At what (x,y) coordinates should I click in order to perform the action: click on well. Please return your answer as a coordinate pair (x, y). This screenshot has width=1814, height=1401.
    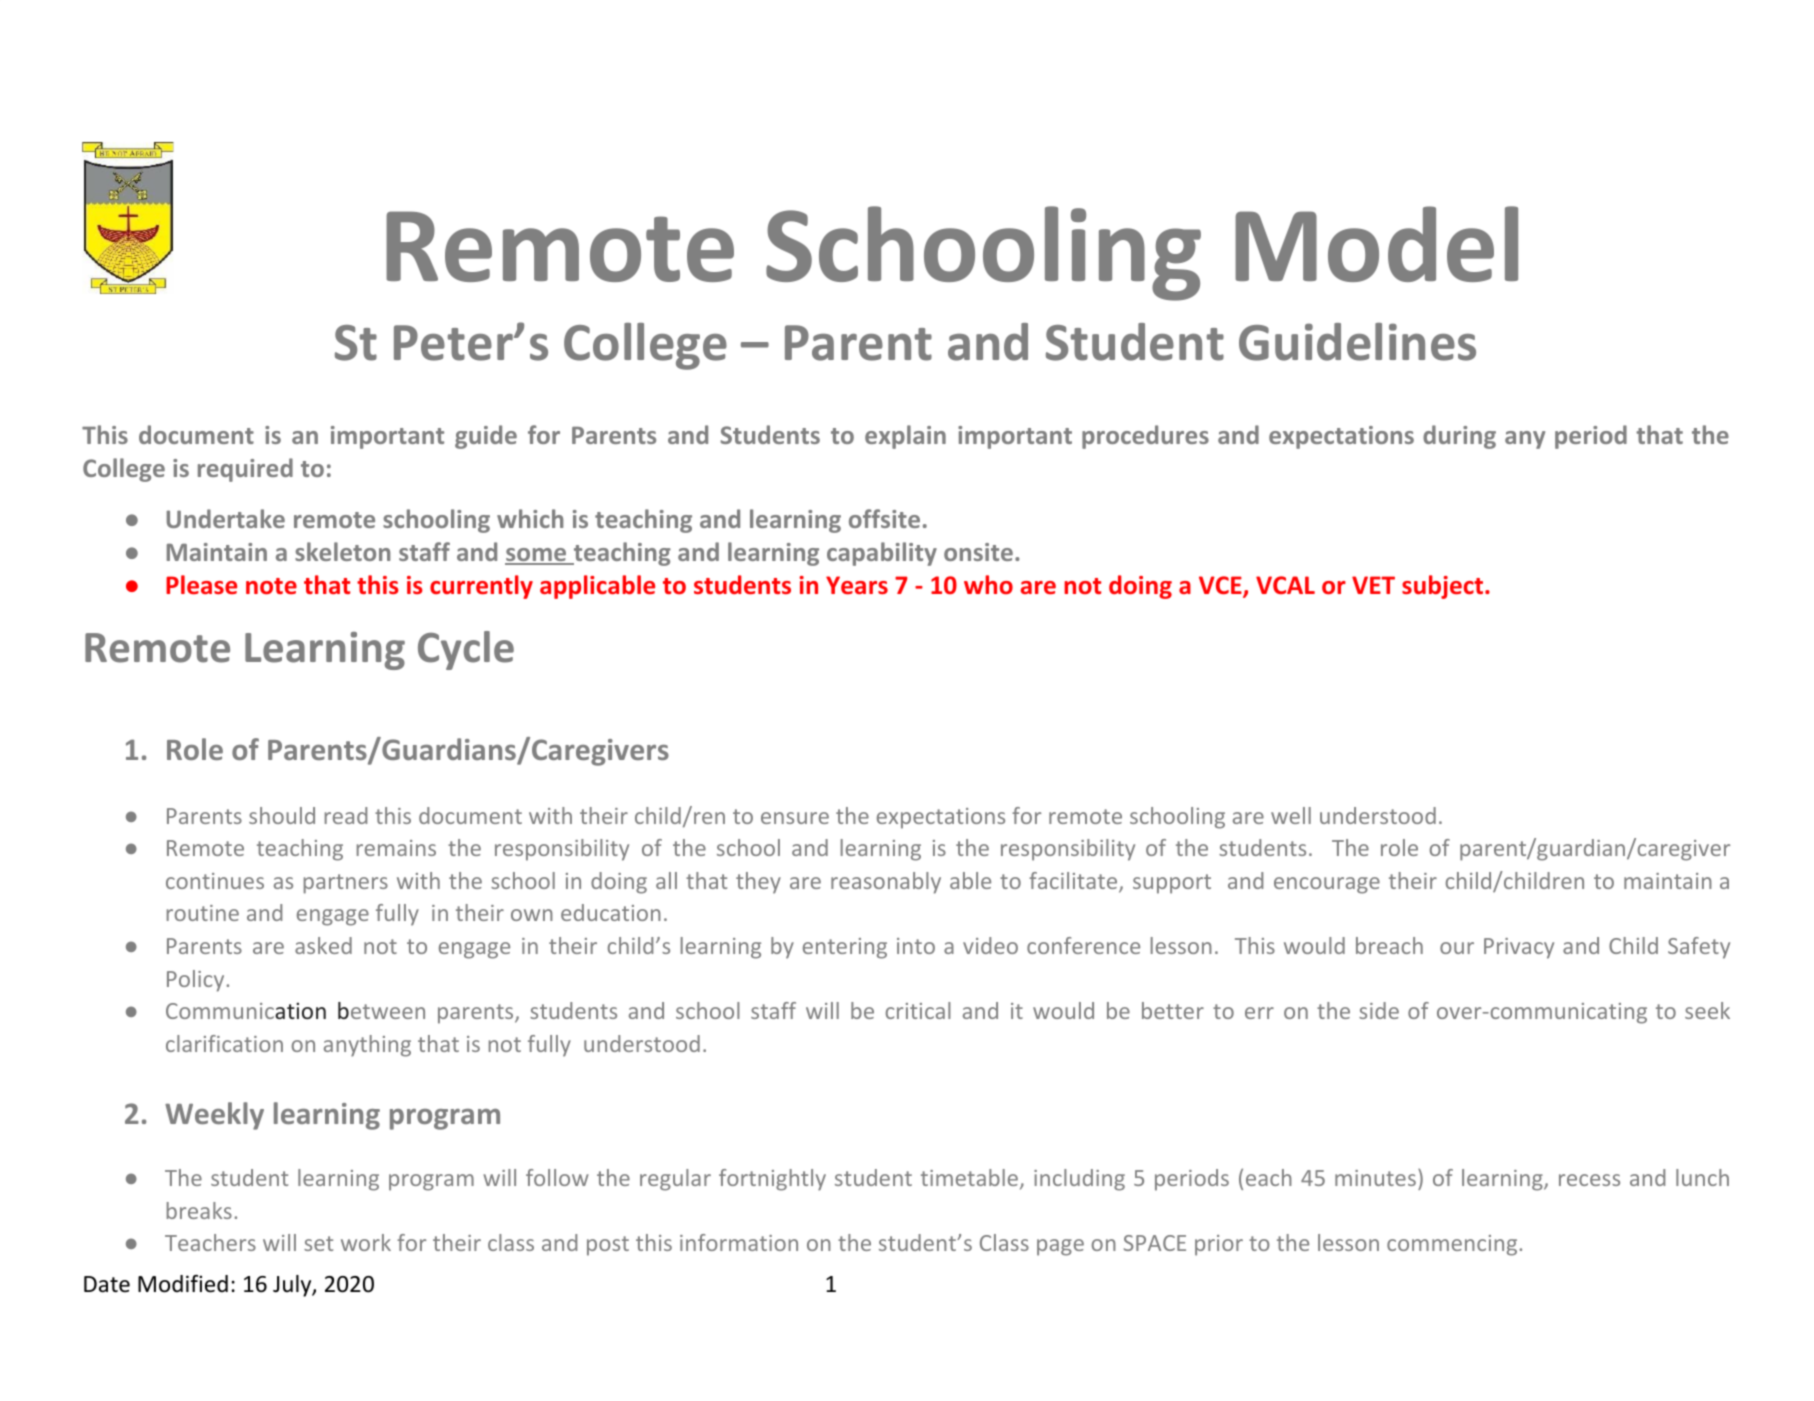
    Looking at the image, I should click on (1291, 815).
